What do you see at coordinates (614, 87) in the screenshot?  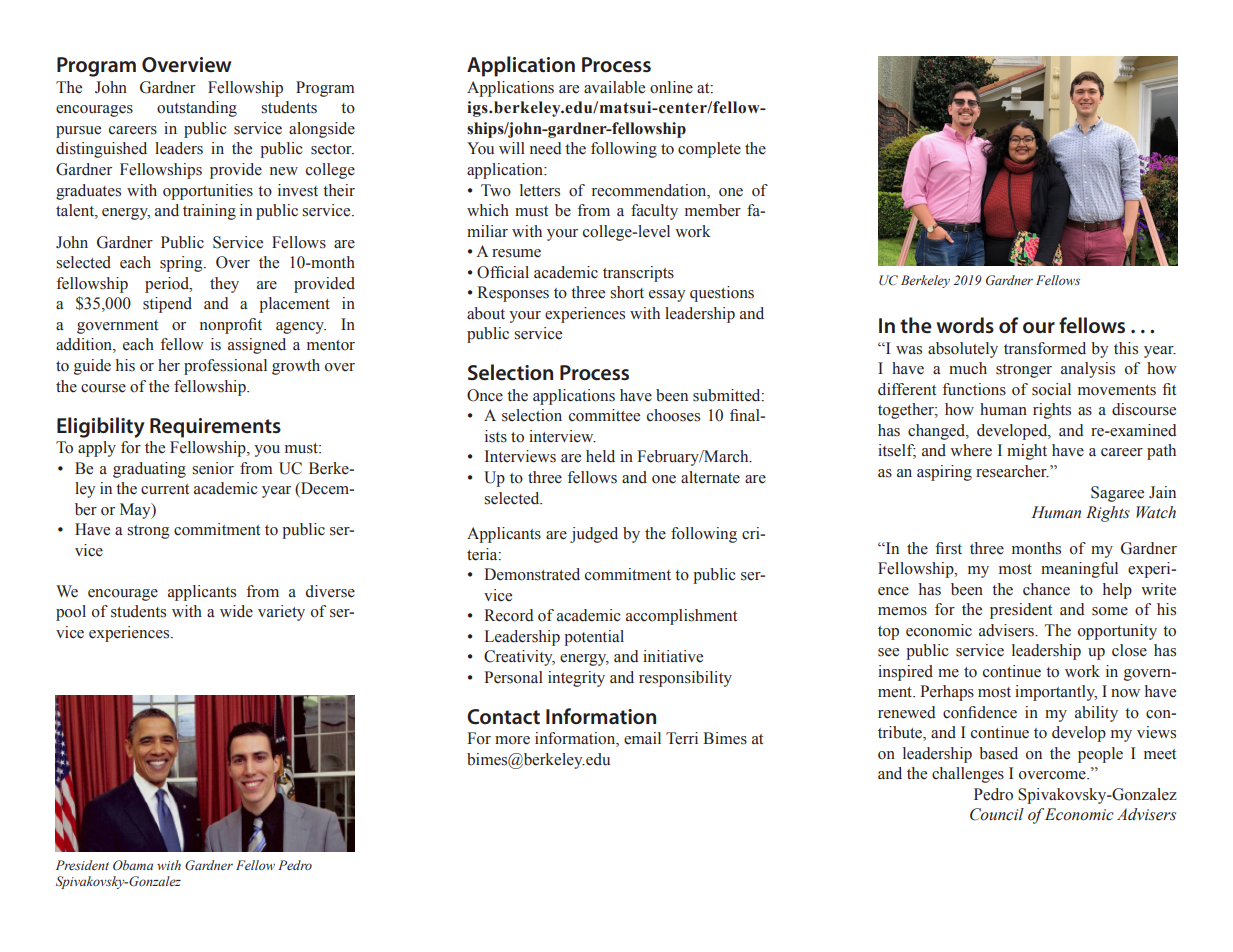 I see `available` at bounding box center [614, 87].
